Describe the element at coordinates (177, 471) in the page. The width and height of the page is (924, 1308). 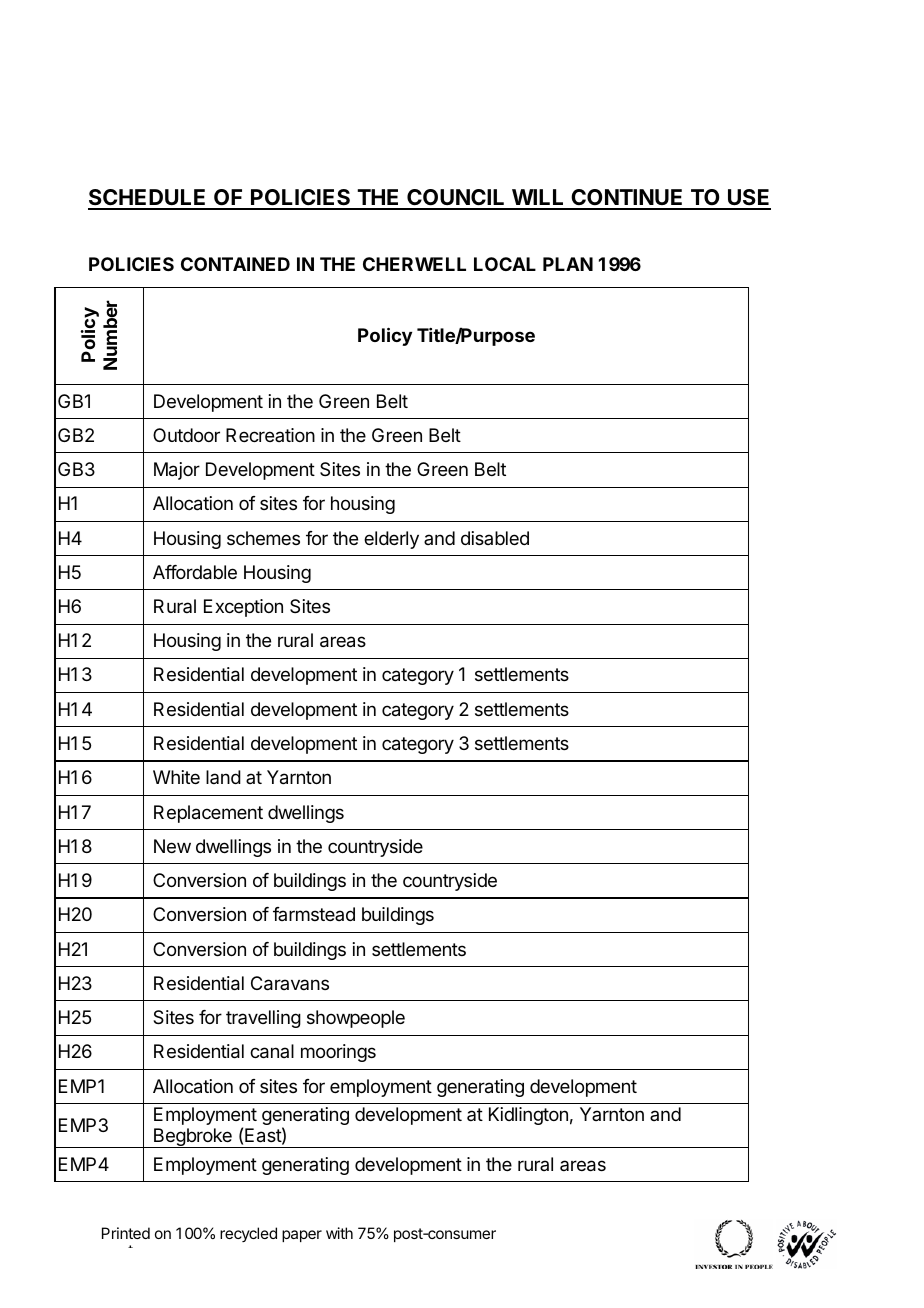
I see `Major` at that location.
